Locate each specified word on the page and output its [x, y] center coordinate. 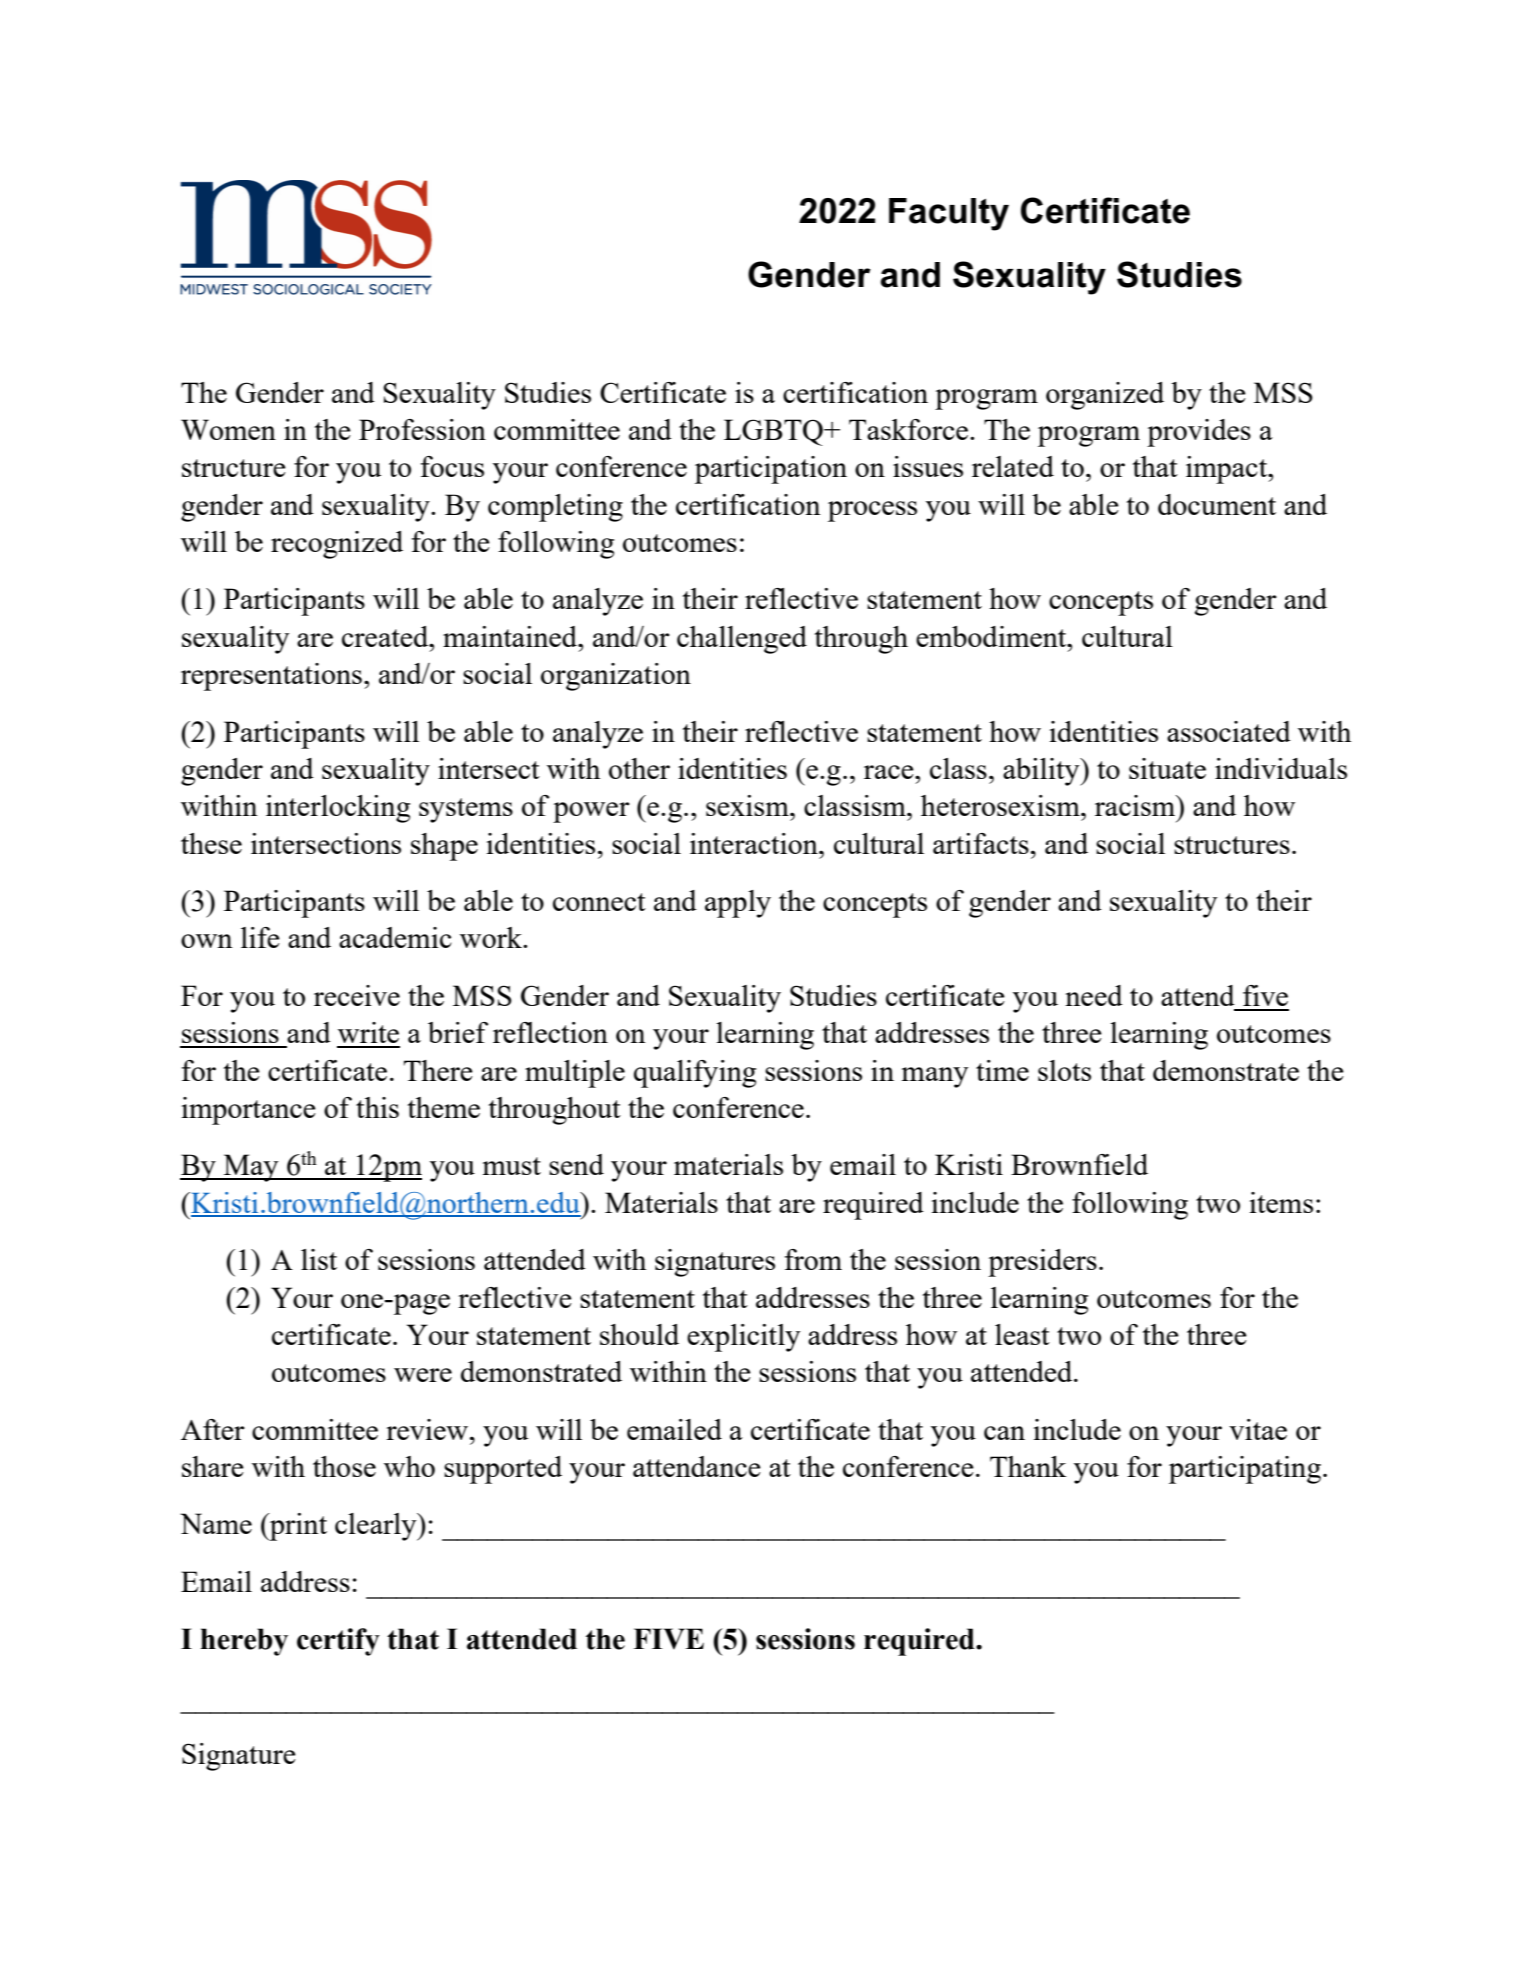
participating [1245, 1470]
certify [338, 1642]
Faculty [949, 214]
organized [1105, 396]
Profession [422, 429]
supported [503, 1470]
